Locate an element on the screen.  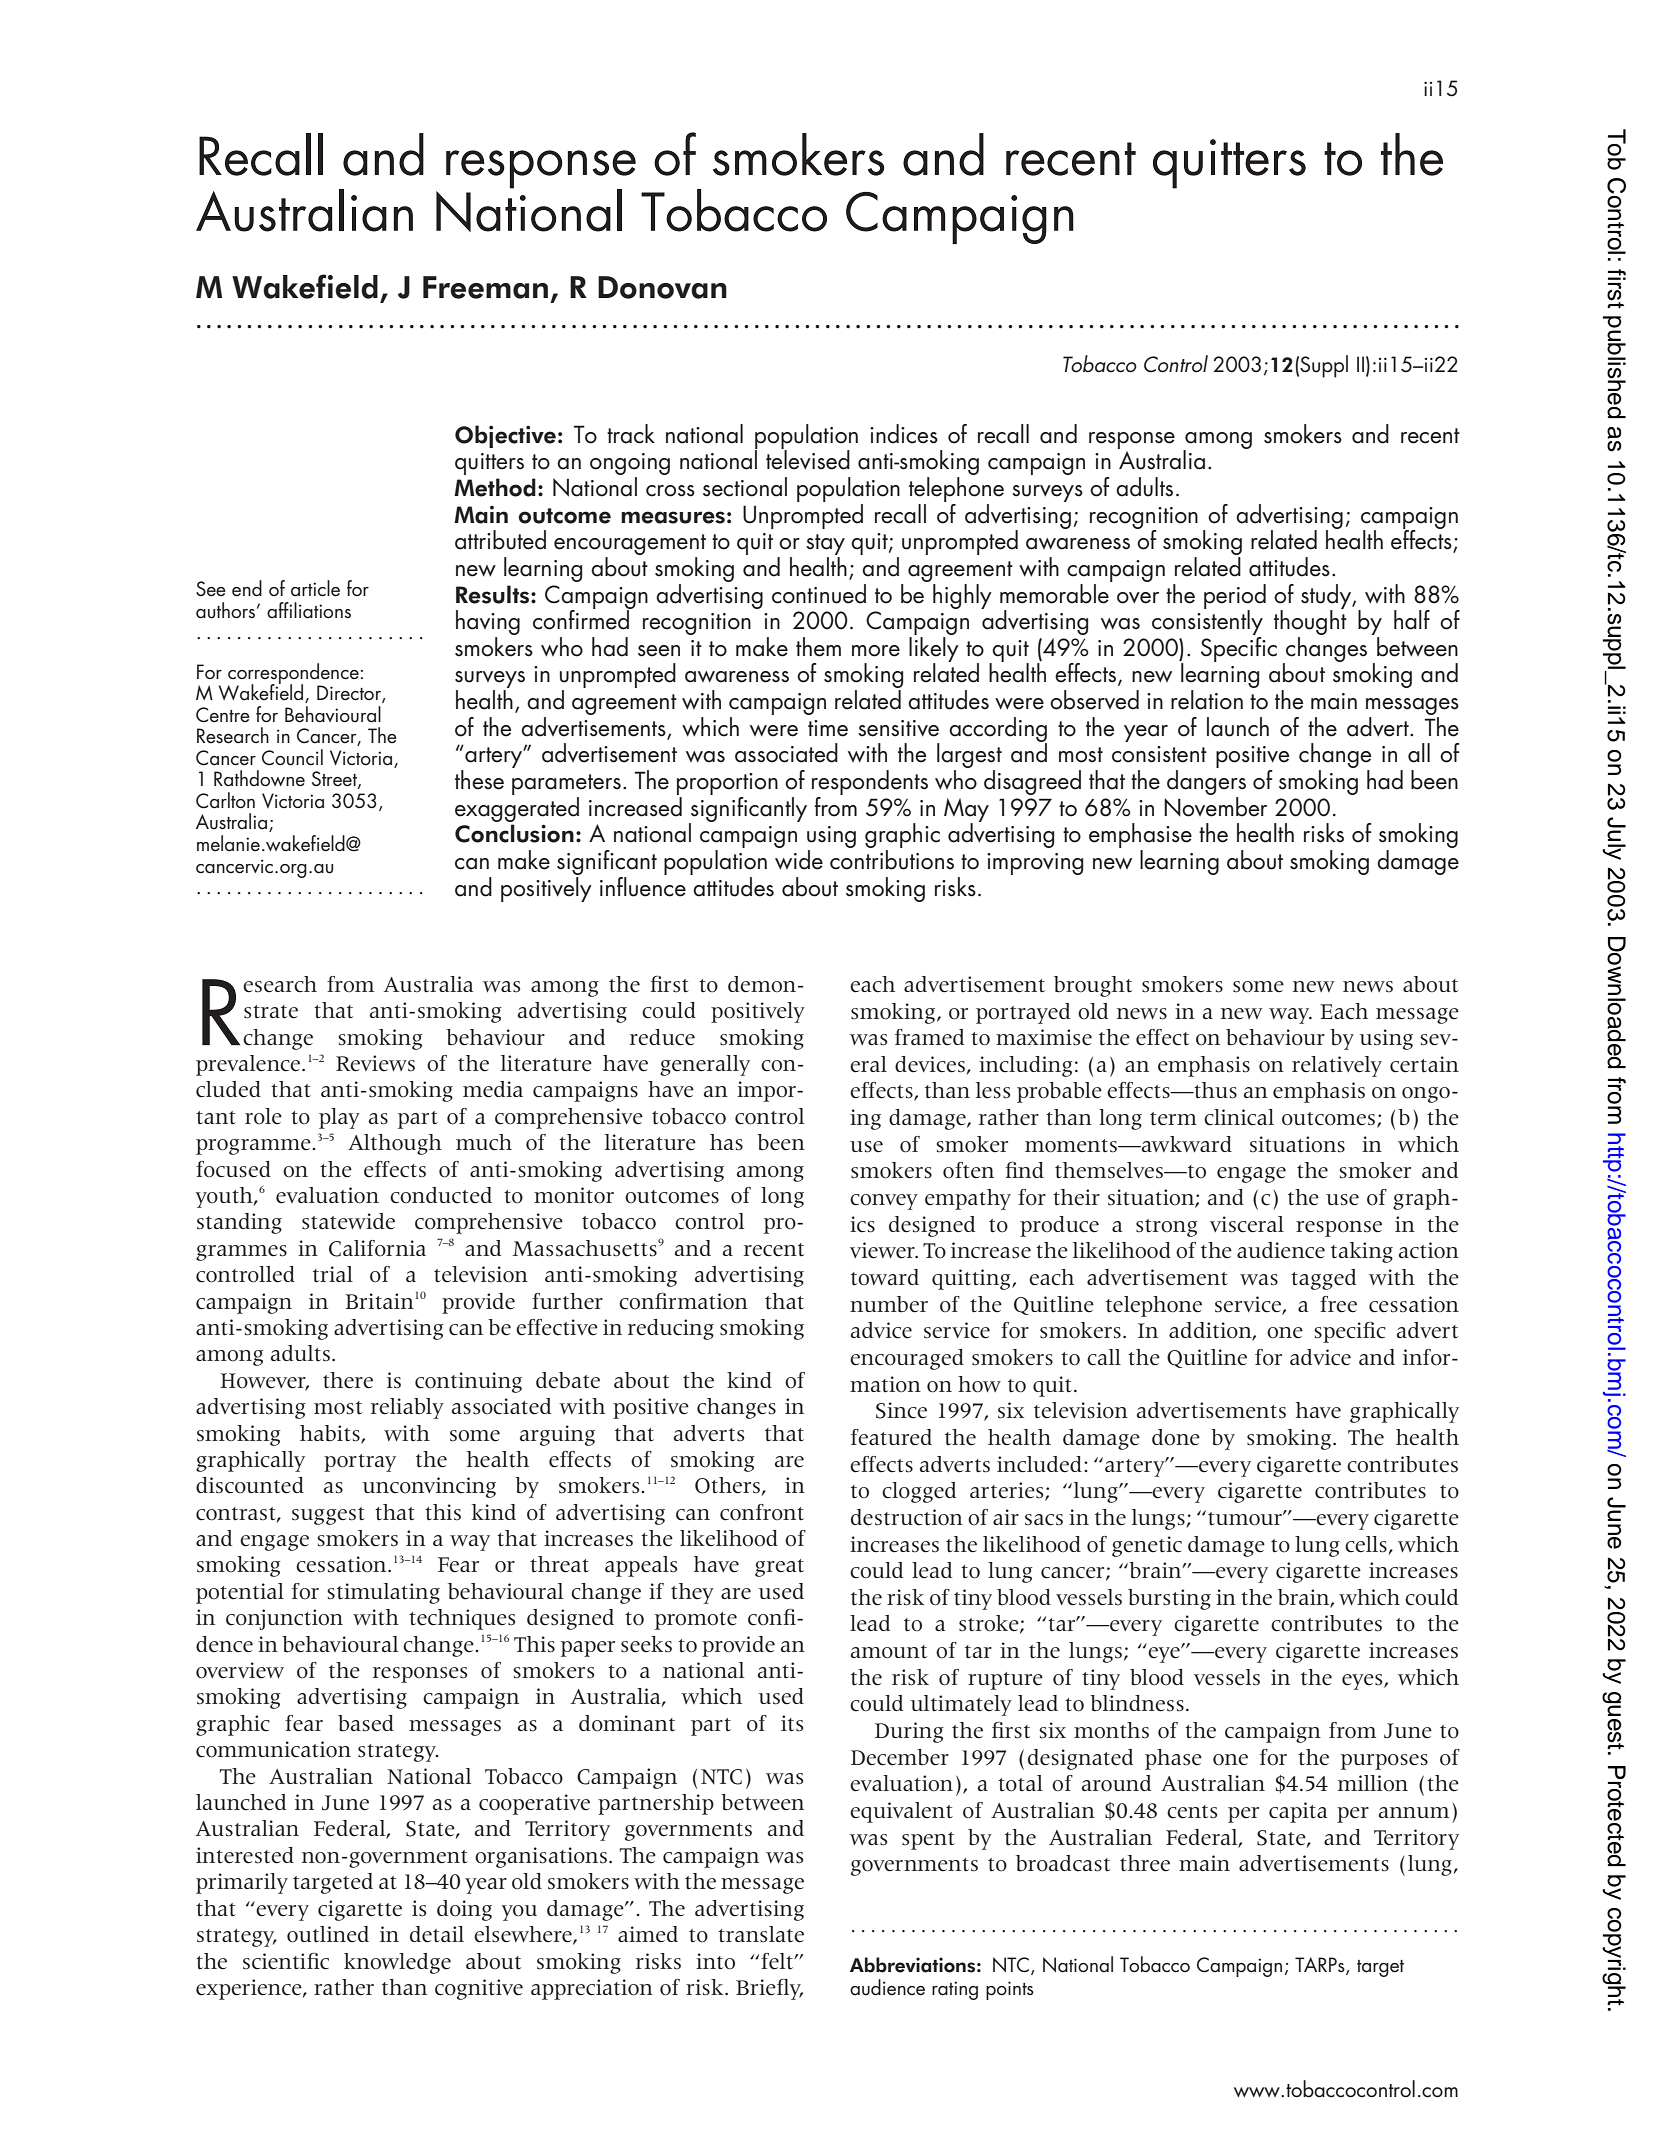
relatively is located at coordinates (1337, 1066).
